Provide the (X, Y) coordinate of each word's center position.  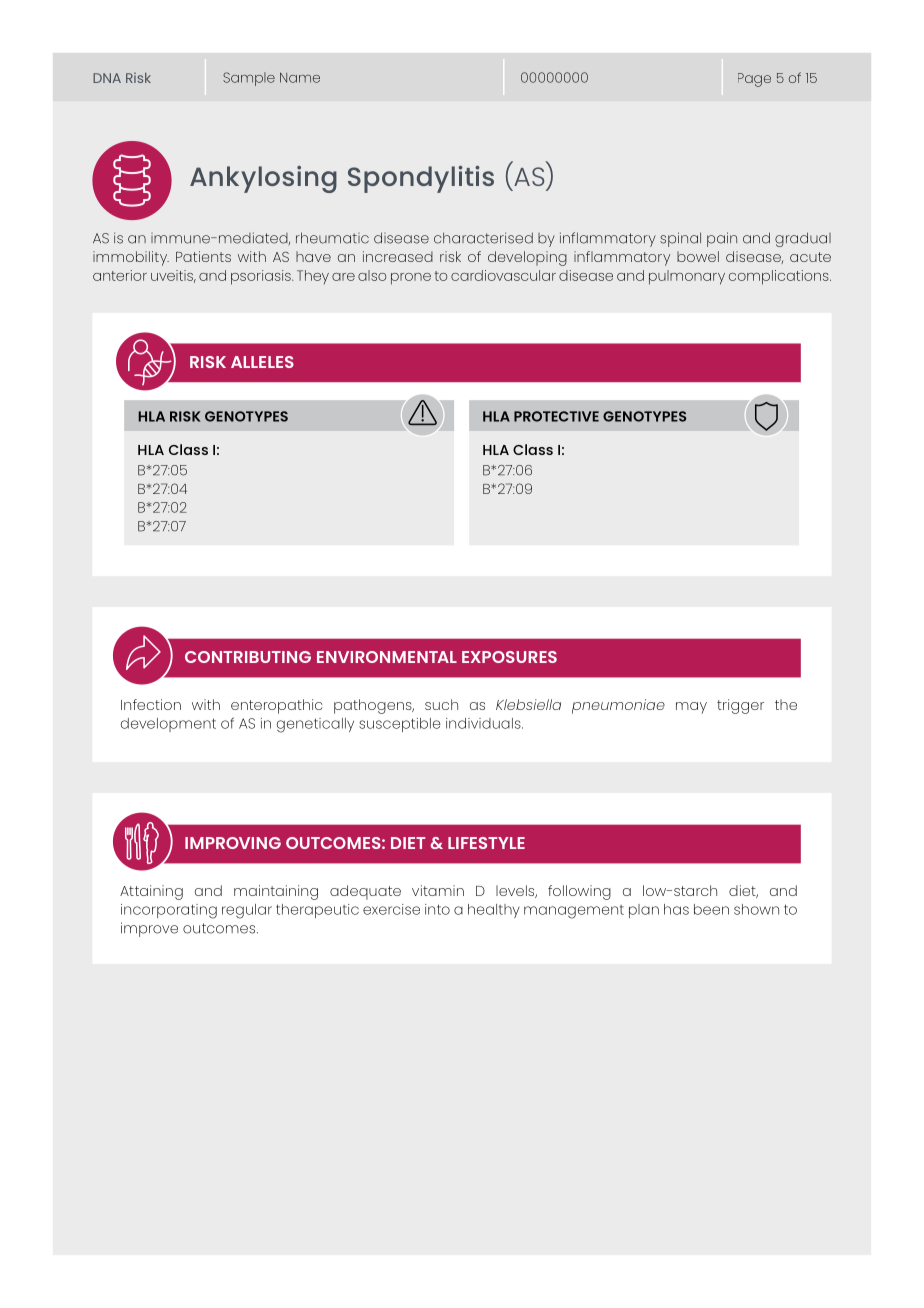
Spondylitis (421, 179)
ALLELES (262, 362)
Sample (249, 79)
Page (754, 80)
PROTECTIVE (556, 416)
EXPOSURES (509, 657)
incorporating (169, 911)
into (437, 909)
